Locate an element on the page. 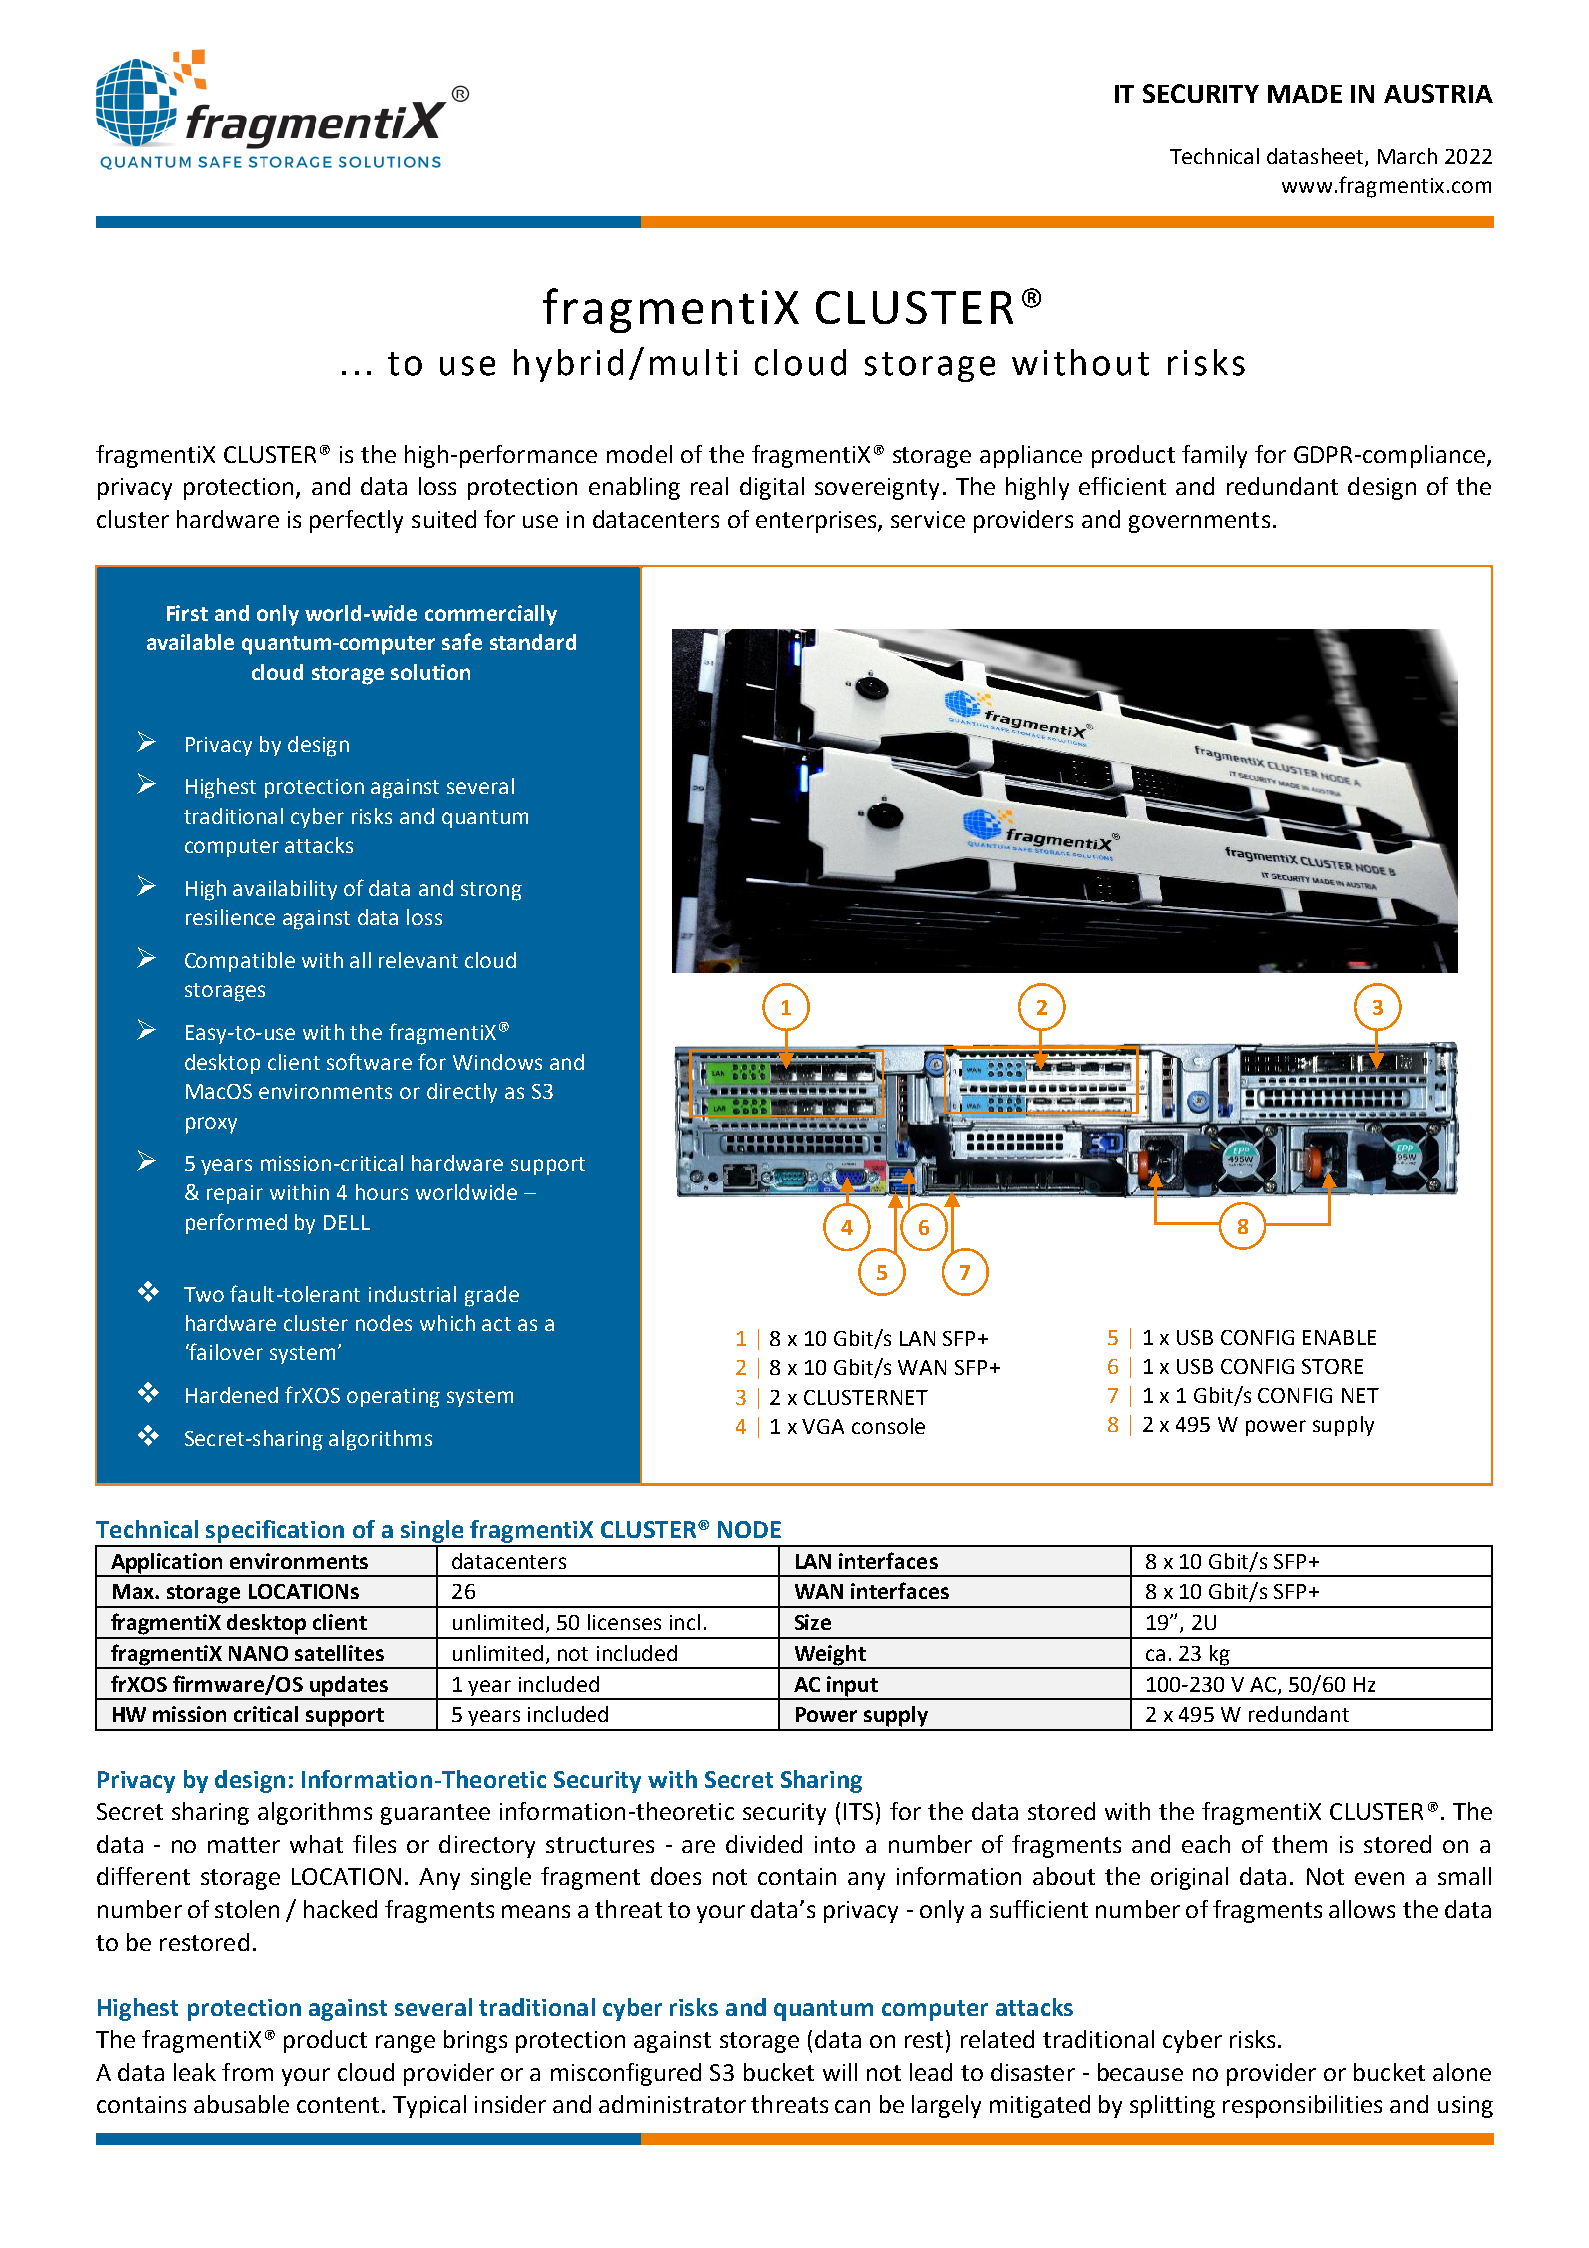 This document has width=1589, height=2248. Windows is located at coordinates (497, 1062).
